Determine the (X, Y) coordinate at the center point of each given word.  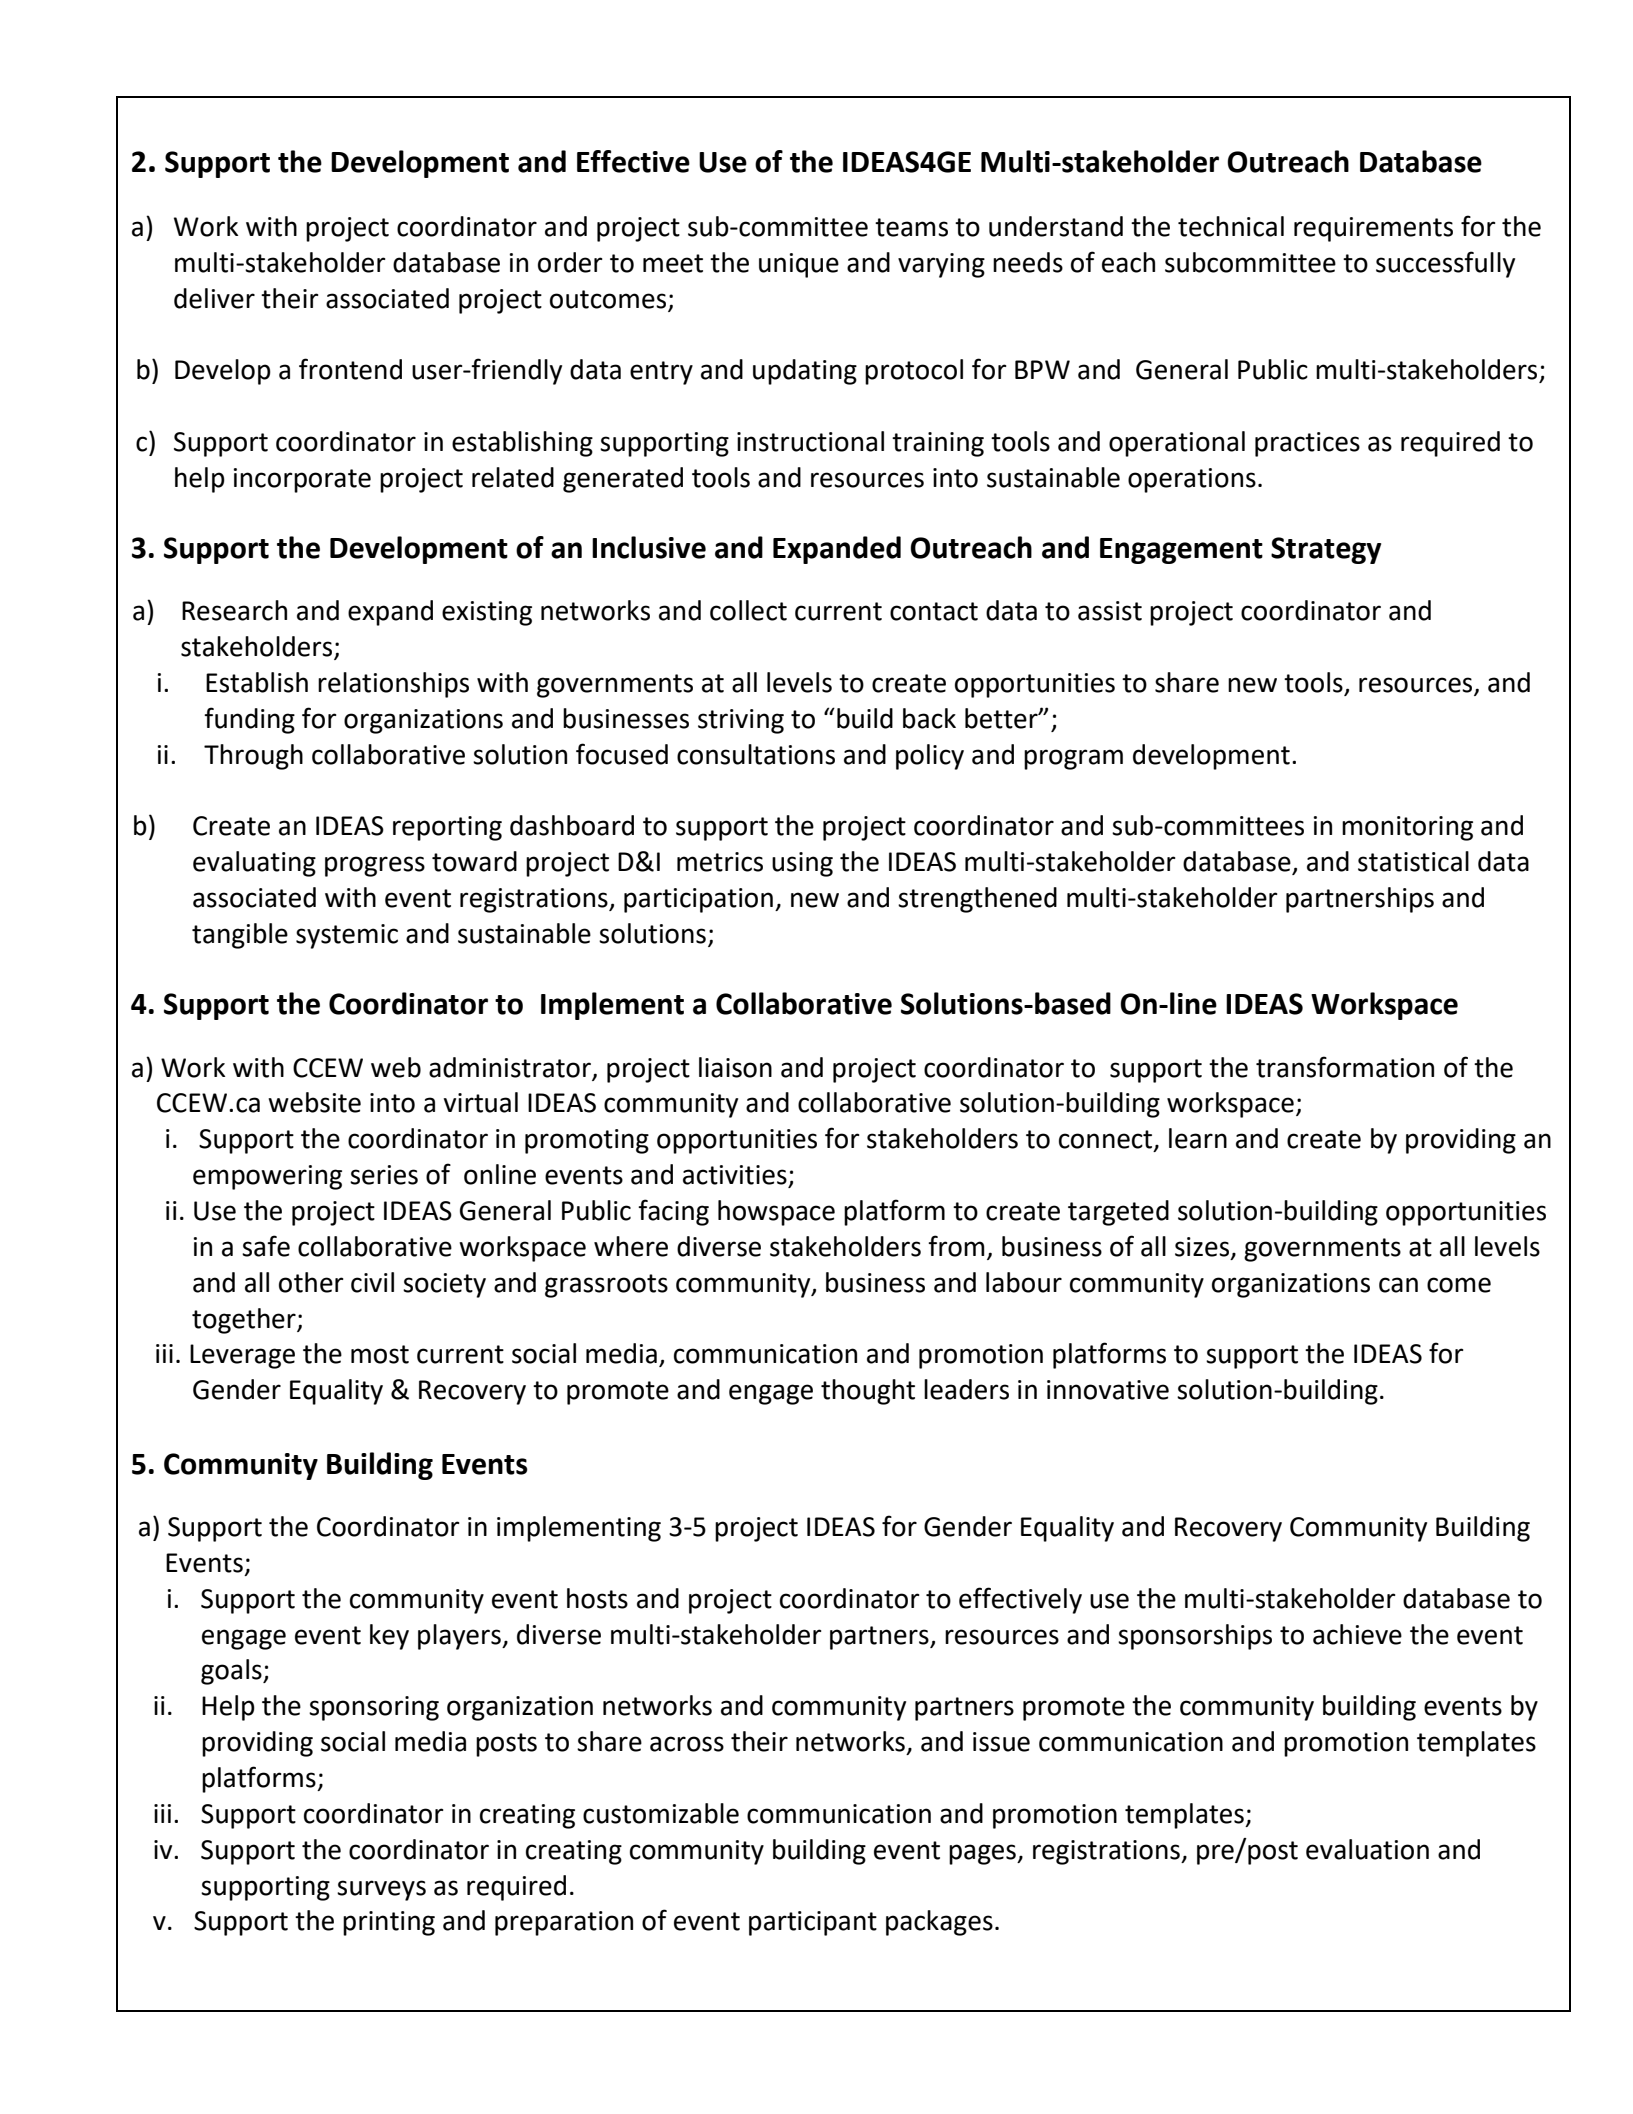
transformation (1345, 1067)
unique (799, 265)
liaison (735, 1067)
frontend (350, 369)
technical (1231, 226)
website (314, 1102)
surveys (381, 1890)
